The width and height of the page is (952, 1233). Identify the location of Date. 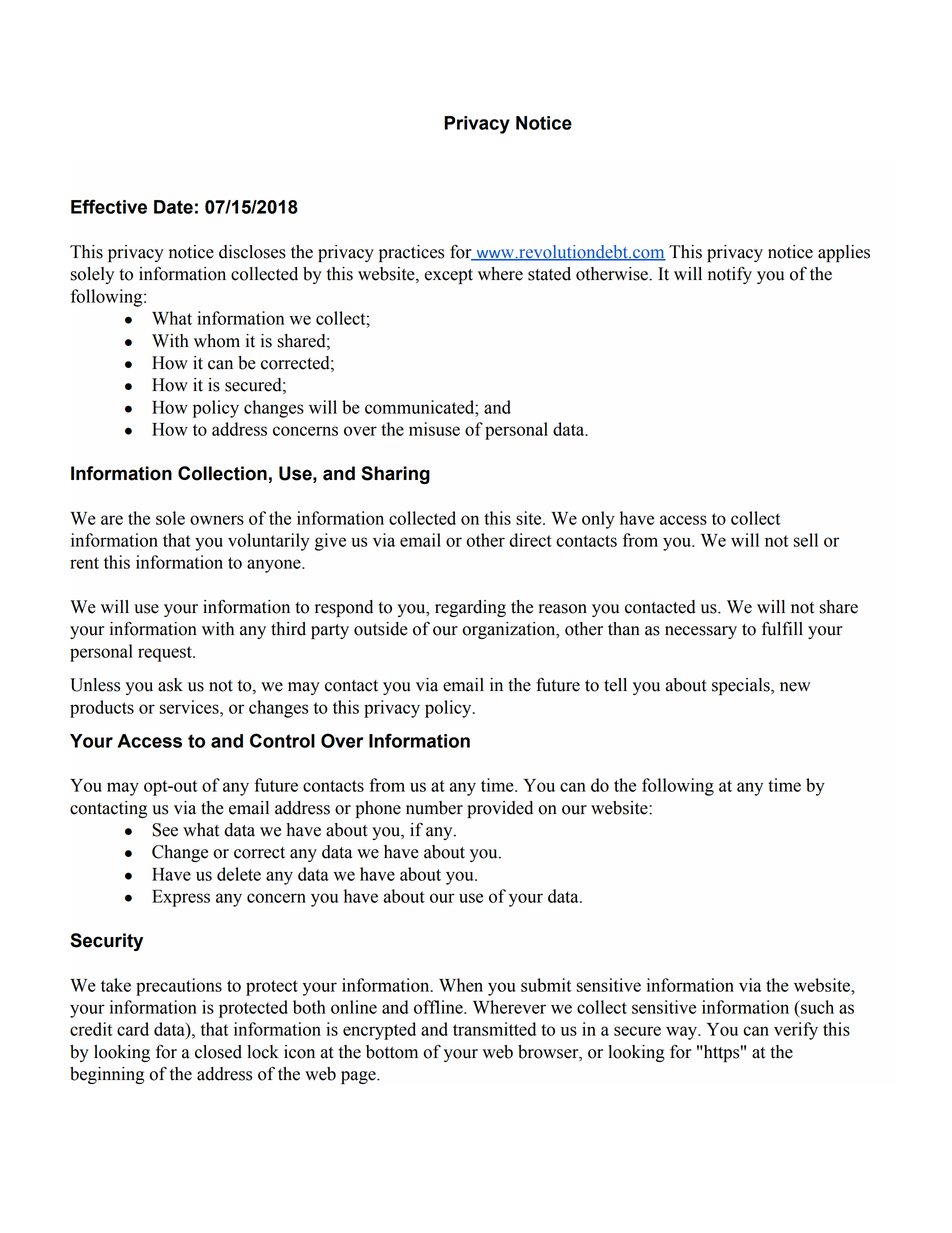
(173, 207).
